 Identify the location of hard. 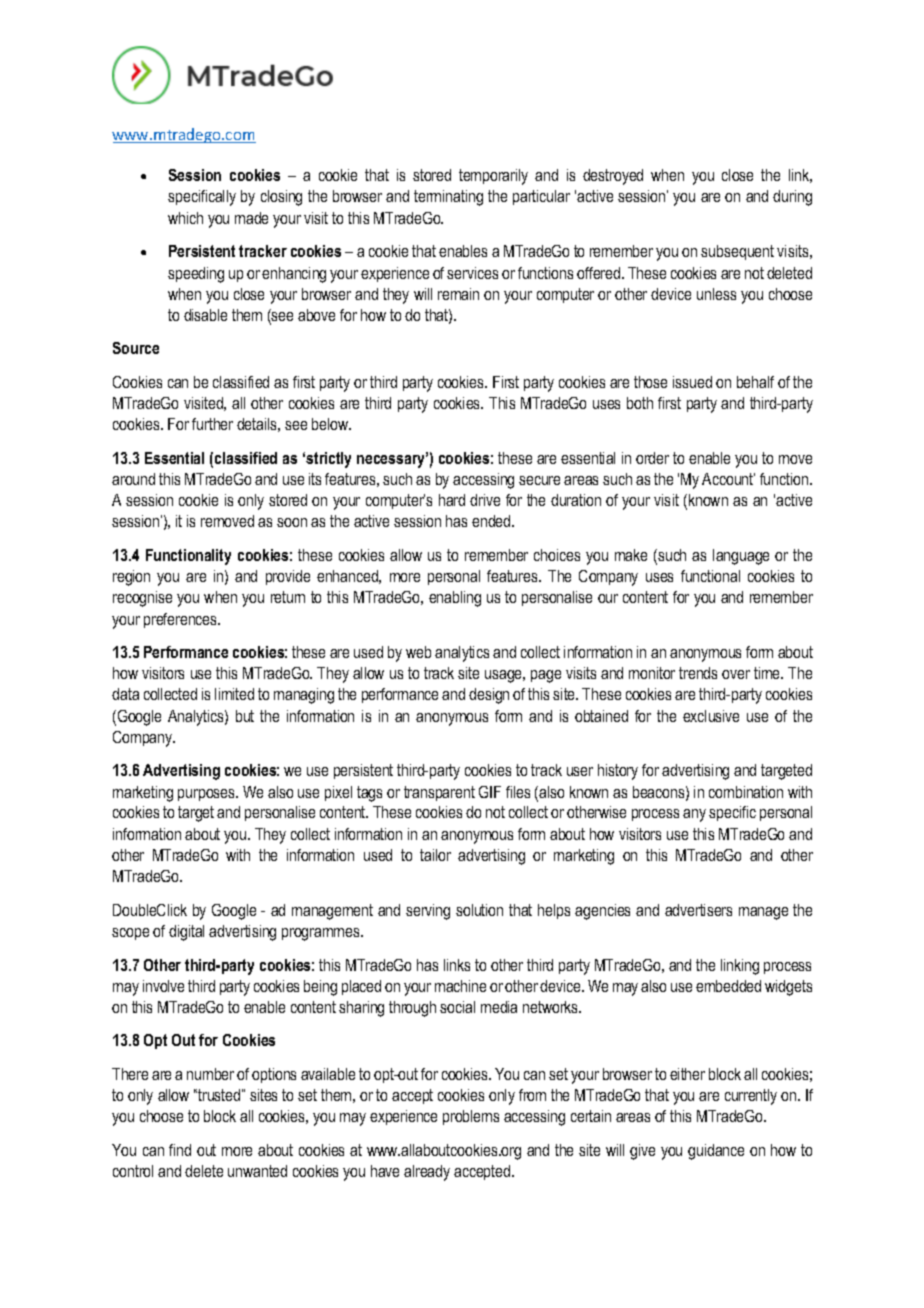
(452, 500).
